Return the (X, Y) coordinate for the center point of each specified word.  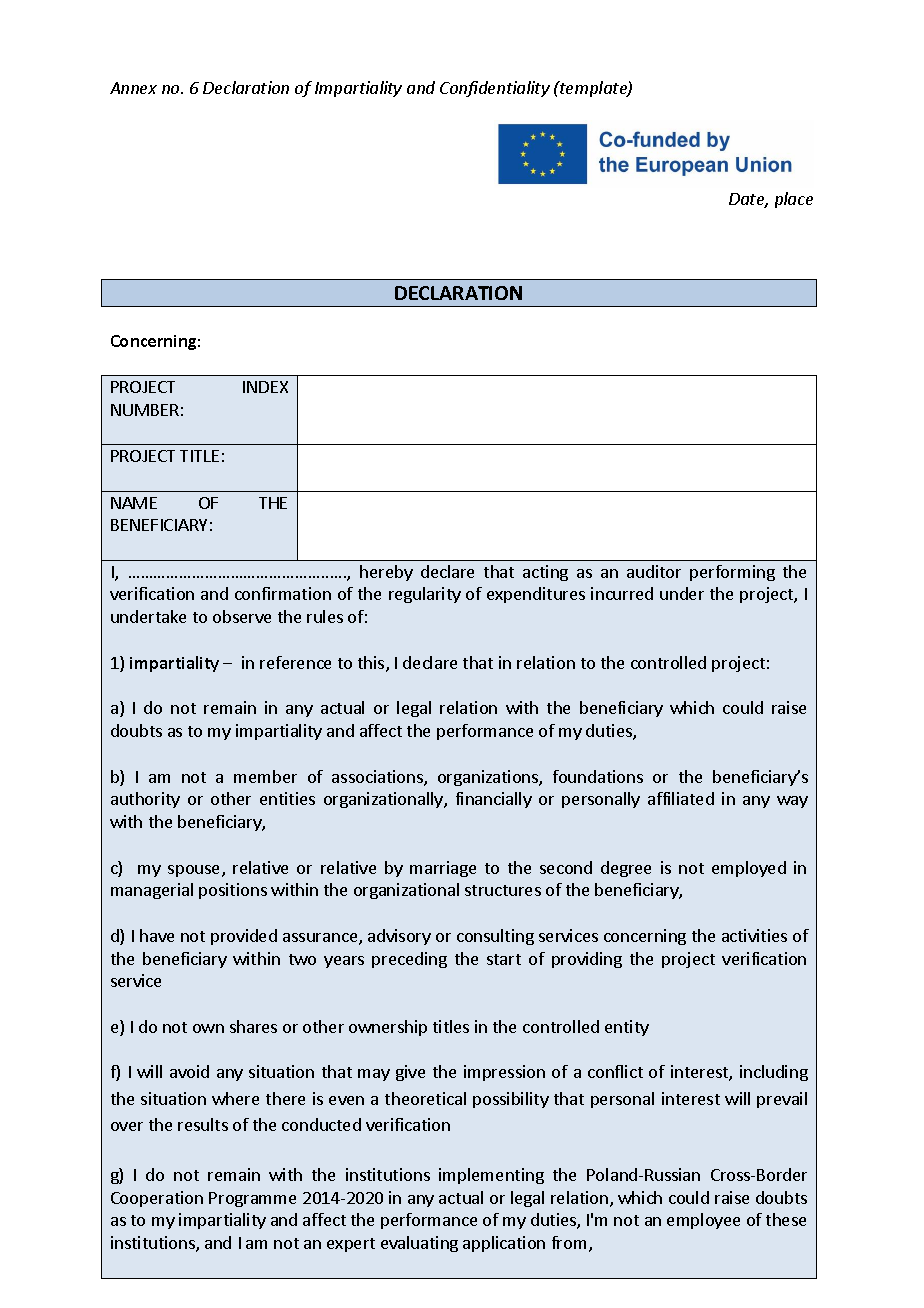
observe (242, 616)
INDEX (265, 387)
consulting (495, 937)
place (794, 200)
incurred (622, 593)
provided (244, 937)
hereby (386, 573)
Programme (252, 1199)
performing (732, 573)
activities (754, 935)
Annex (133, 88)
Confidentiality (495, 89)
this (372, 664)
